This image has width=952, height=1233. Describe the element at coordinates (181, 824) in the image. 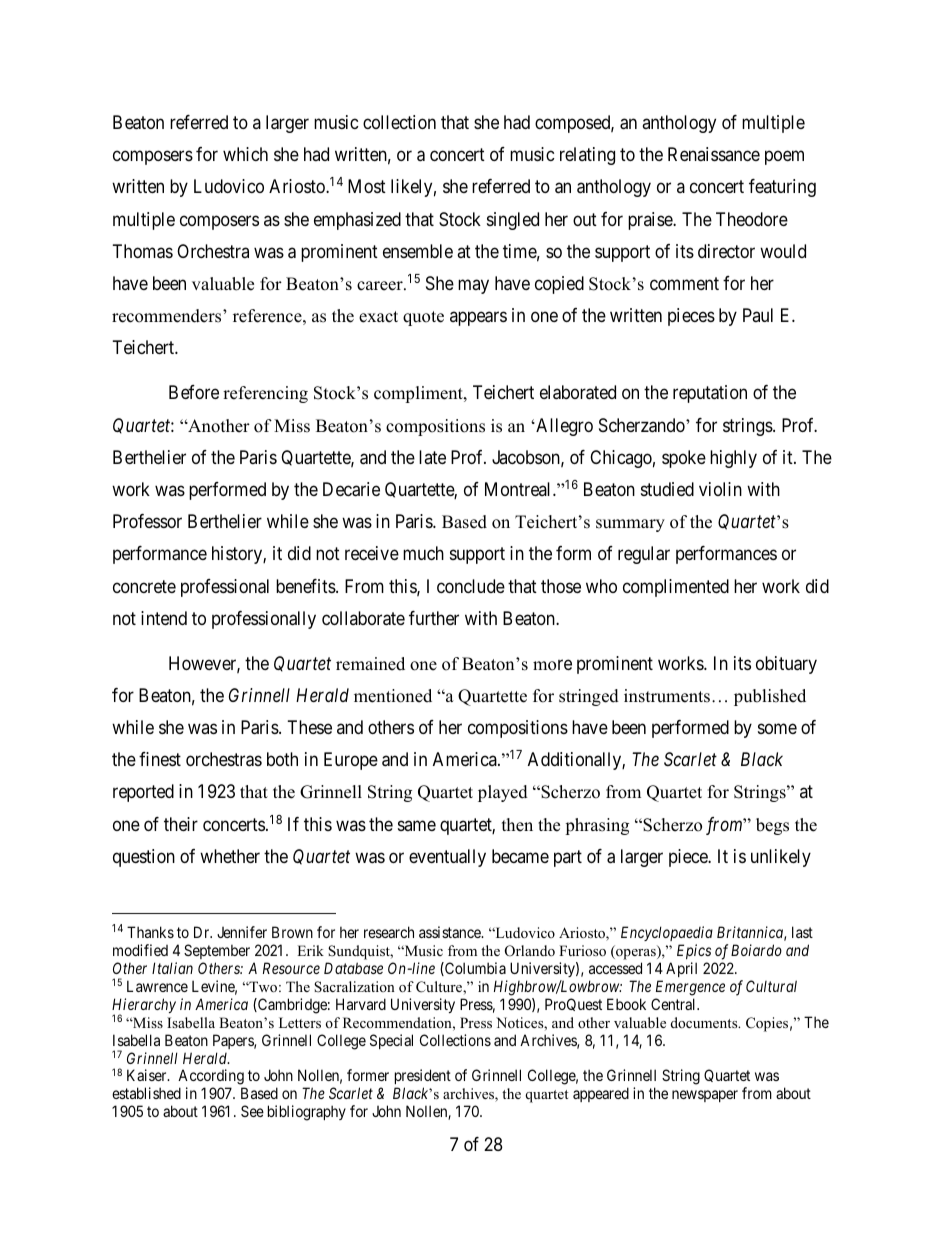

I see `their` at that location.
